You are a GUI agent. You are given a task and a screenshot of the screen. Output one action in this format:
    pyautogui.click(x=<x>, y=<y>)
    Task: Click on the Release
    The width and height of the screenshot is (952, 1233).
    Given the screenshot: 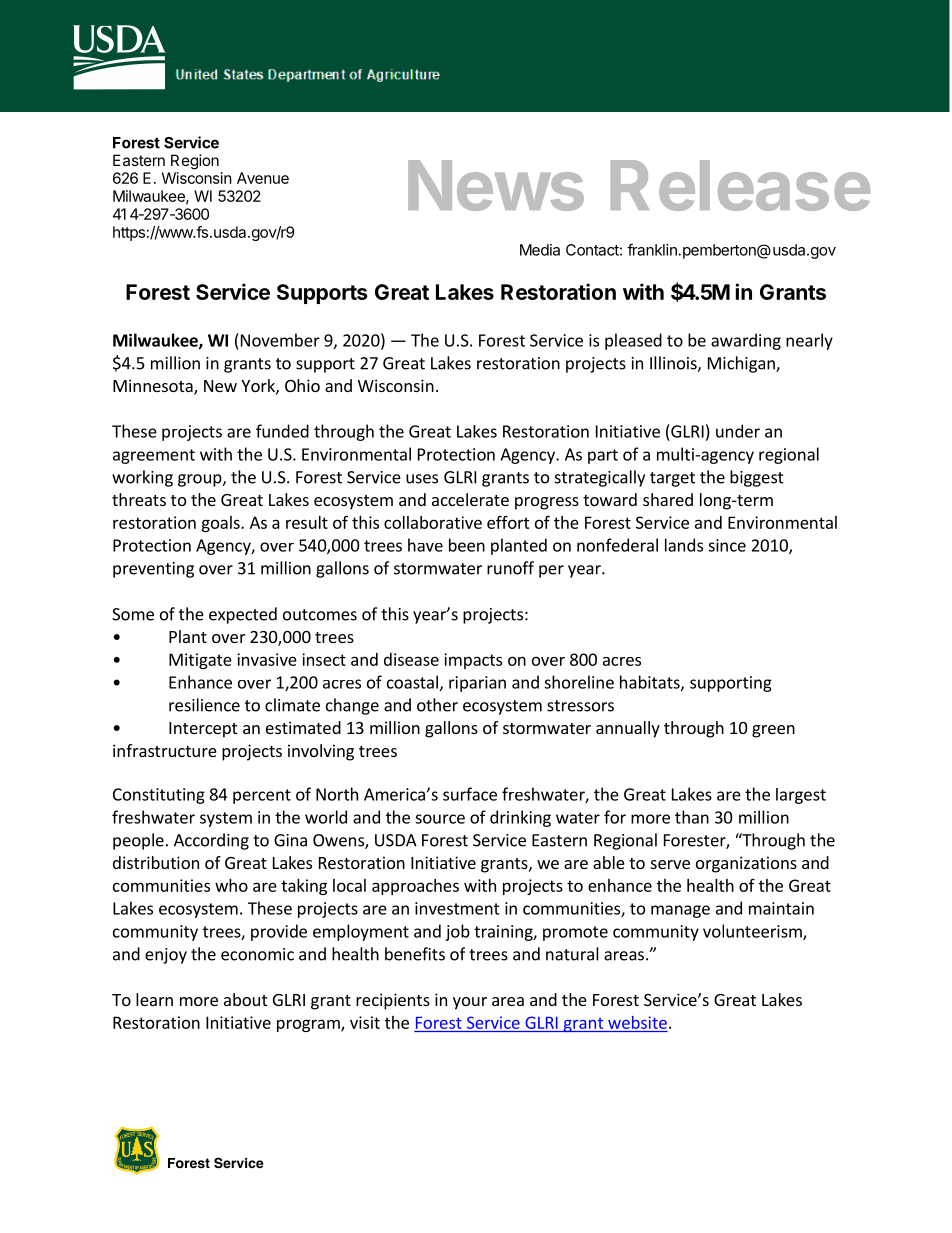 What is the action you would take?
    pyautogui.click(x=740, y=185)
